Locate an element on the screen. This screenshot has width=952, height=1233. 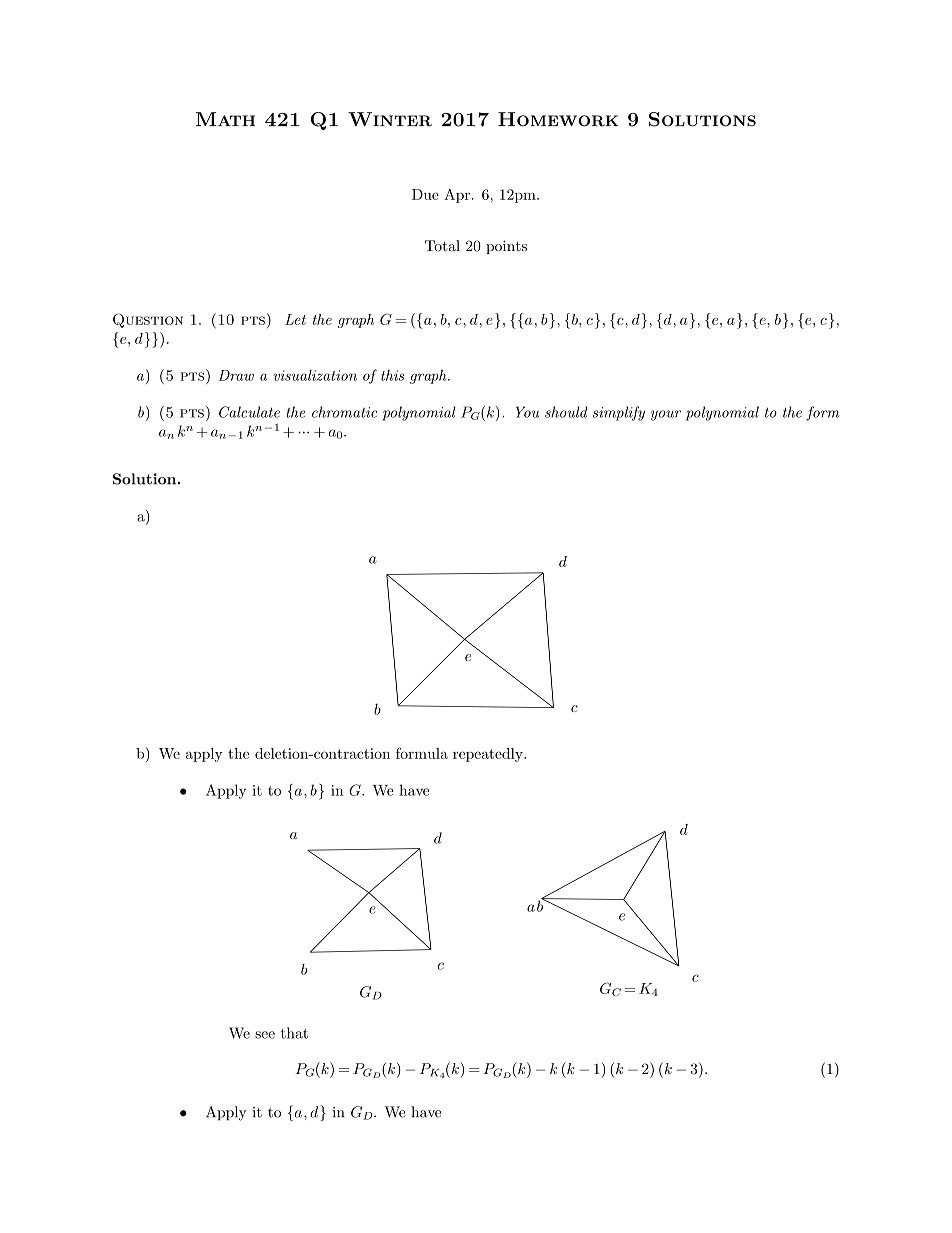
see is located at coordinates (265, 1035).
